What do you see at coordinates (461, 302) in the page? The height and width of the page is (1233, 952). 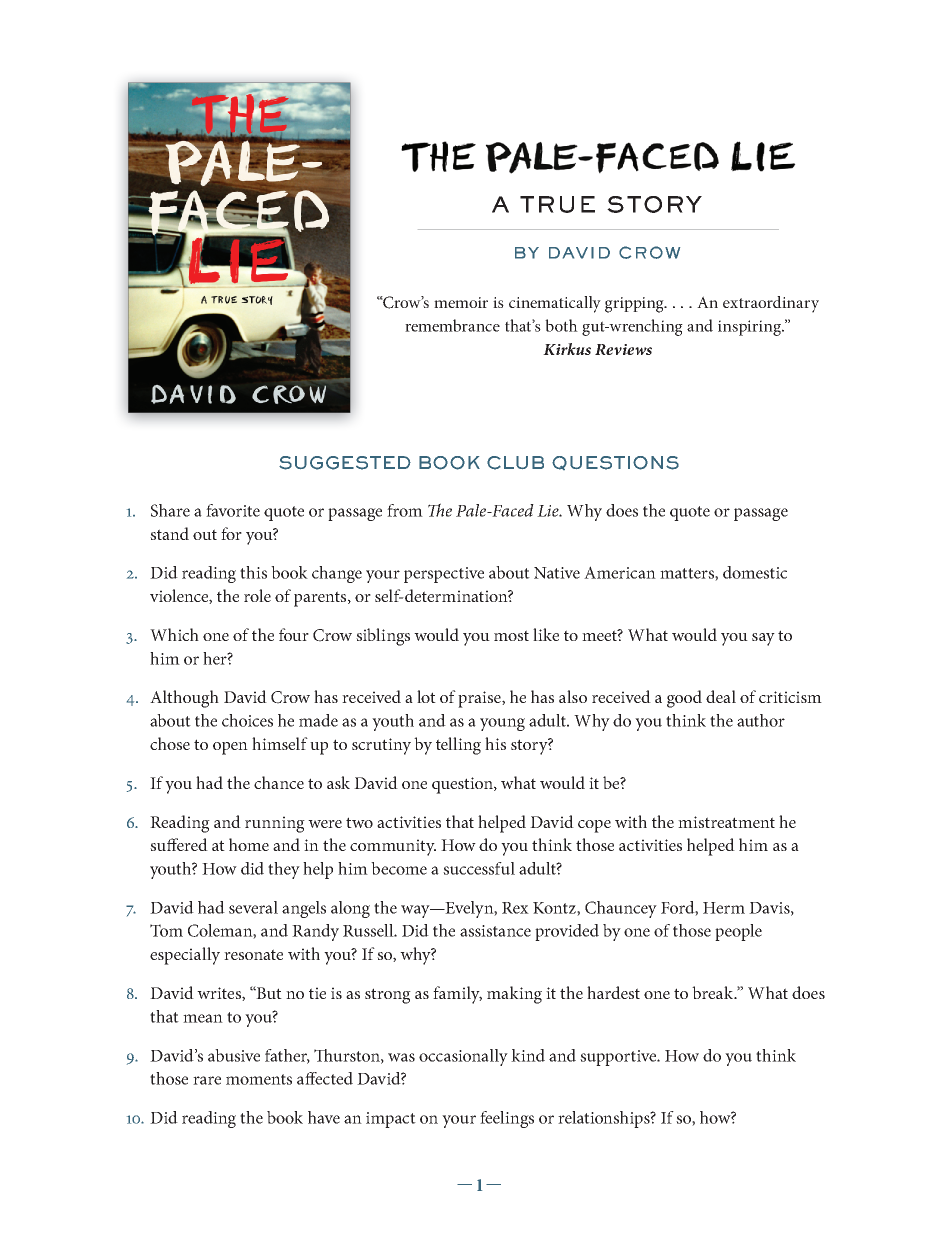 I see `memoir` at bounding box center [461, 302].
